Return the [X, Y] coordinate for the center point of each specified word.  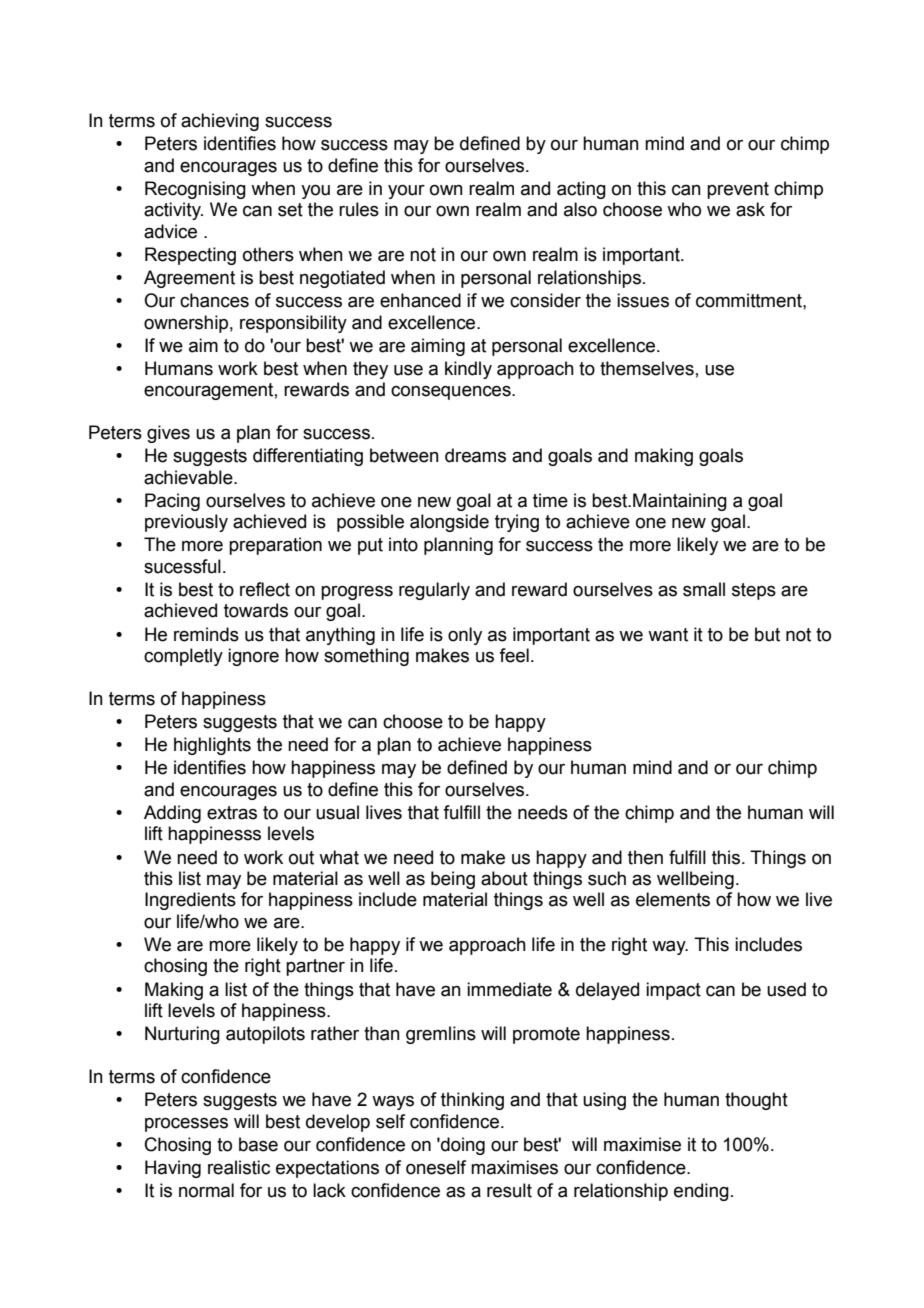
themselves [647, 368]
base [258, 1144]
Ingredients [190, 901]
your [406, 192]
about [504, 878]
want [668, 635]
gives [168, 434]
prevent [738, 190]
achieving [220, 122]
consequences [452, 393]
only [465, 636]
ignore [253, 657]
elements [673, 899]
